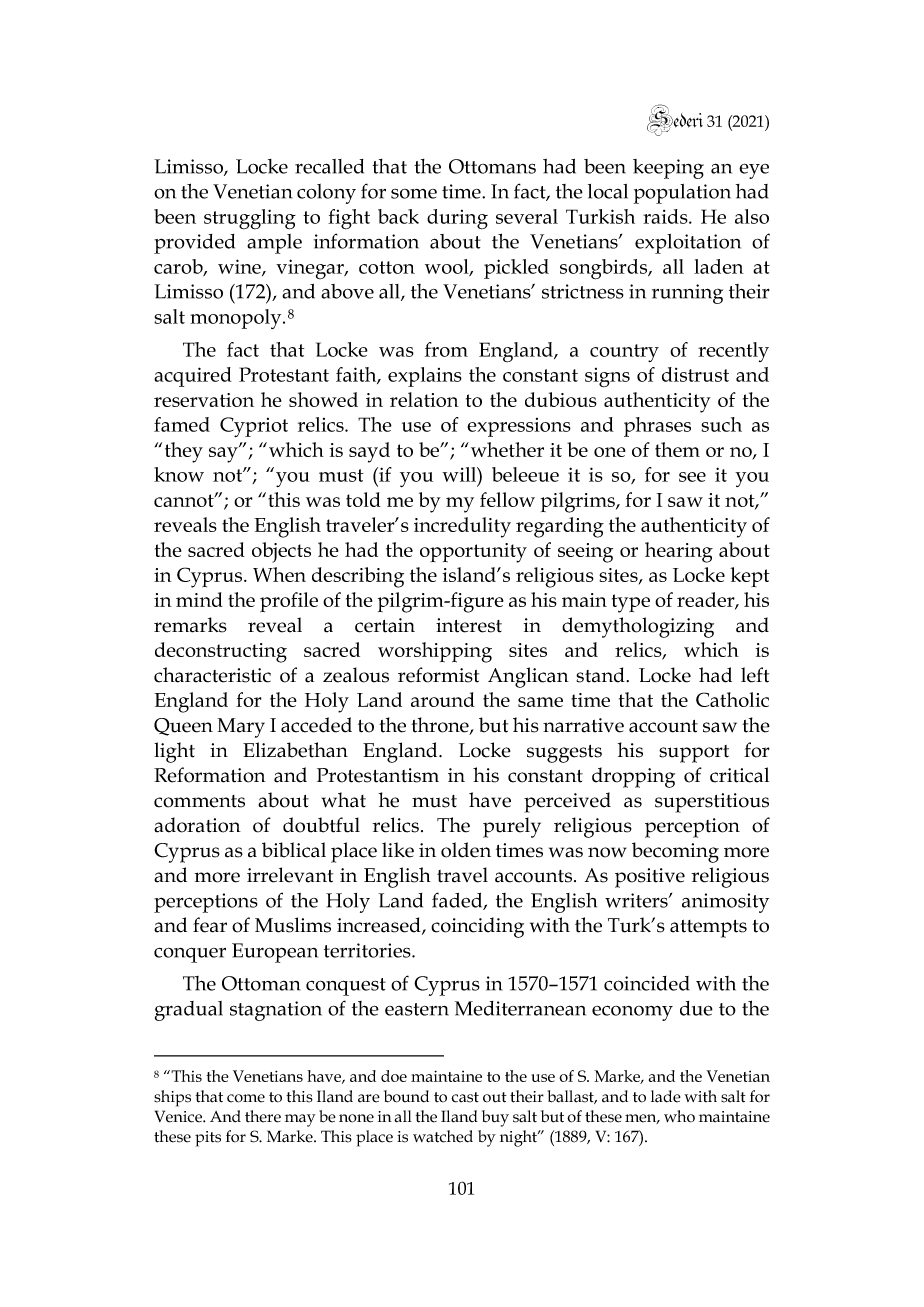  I want to click on come, so click(246, 1098).
